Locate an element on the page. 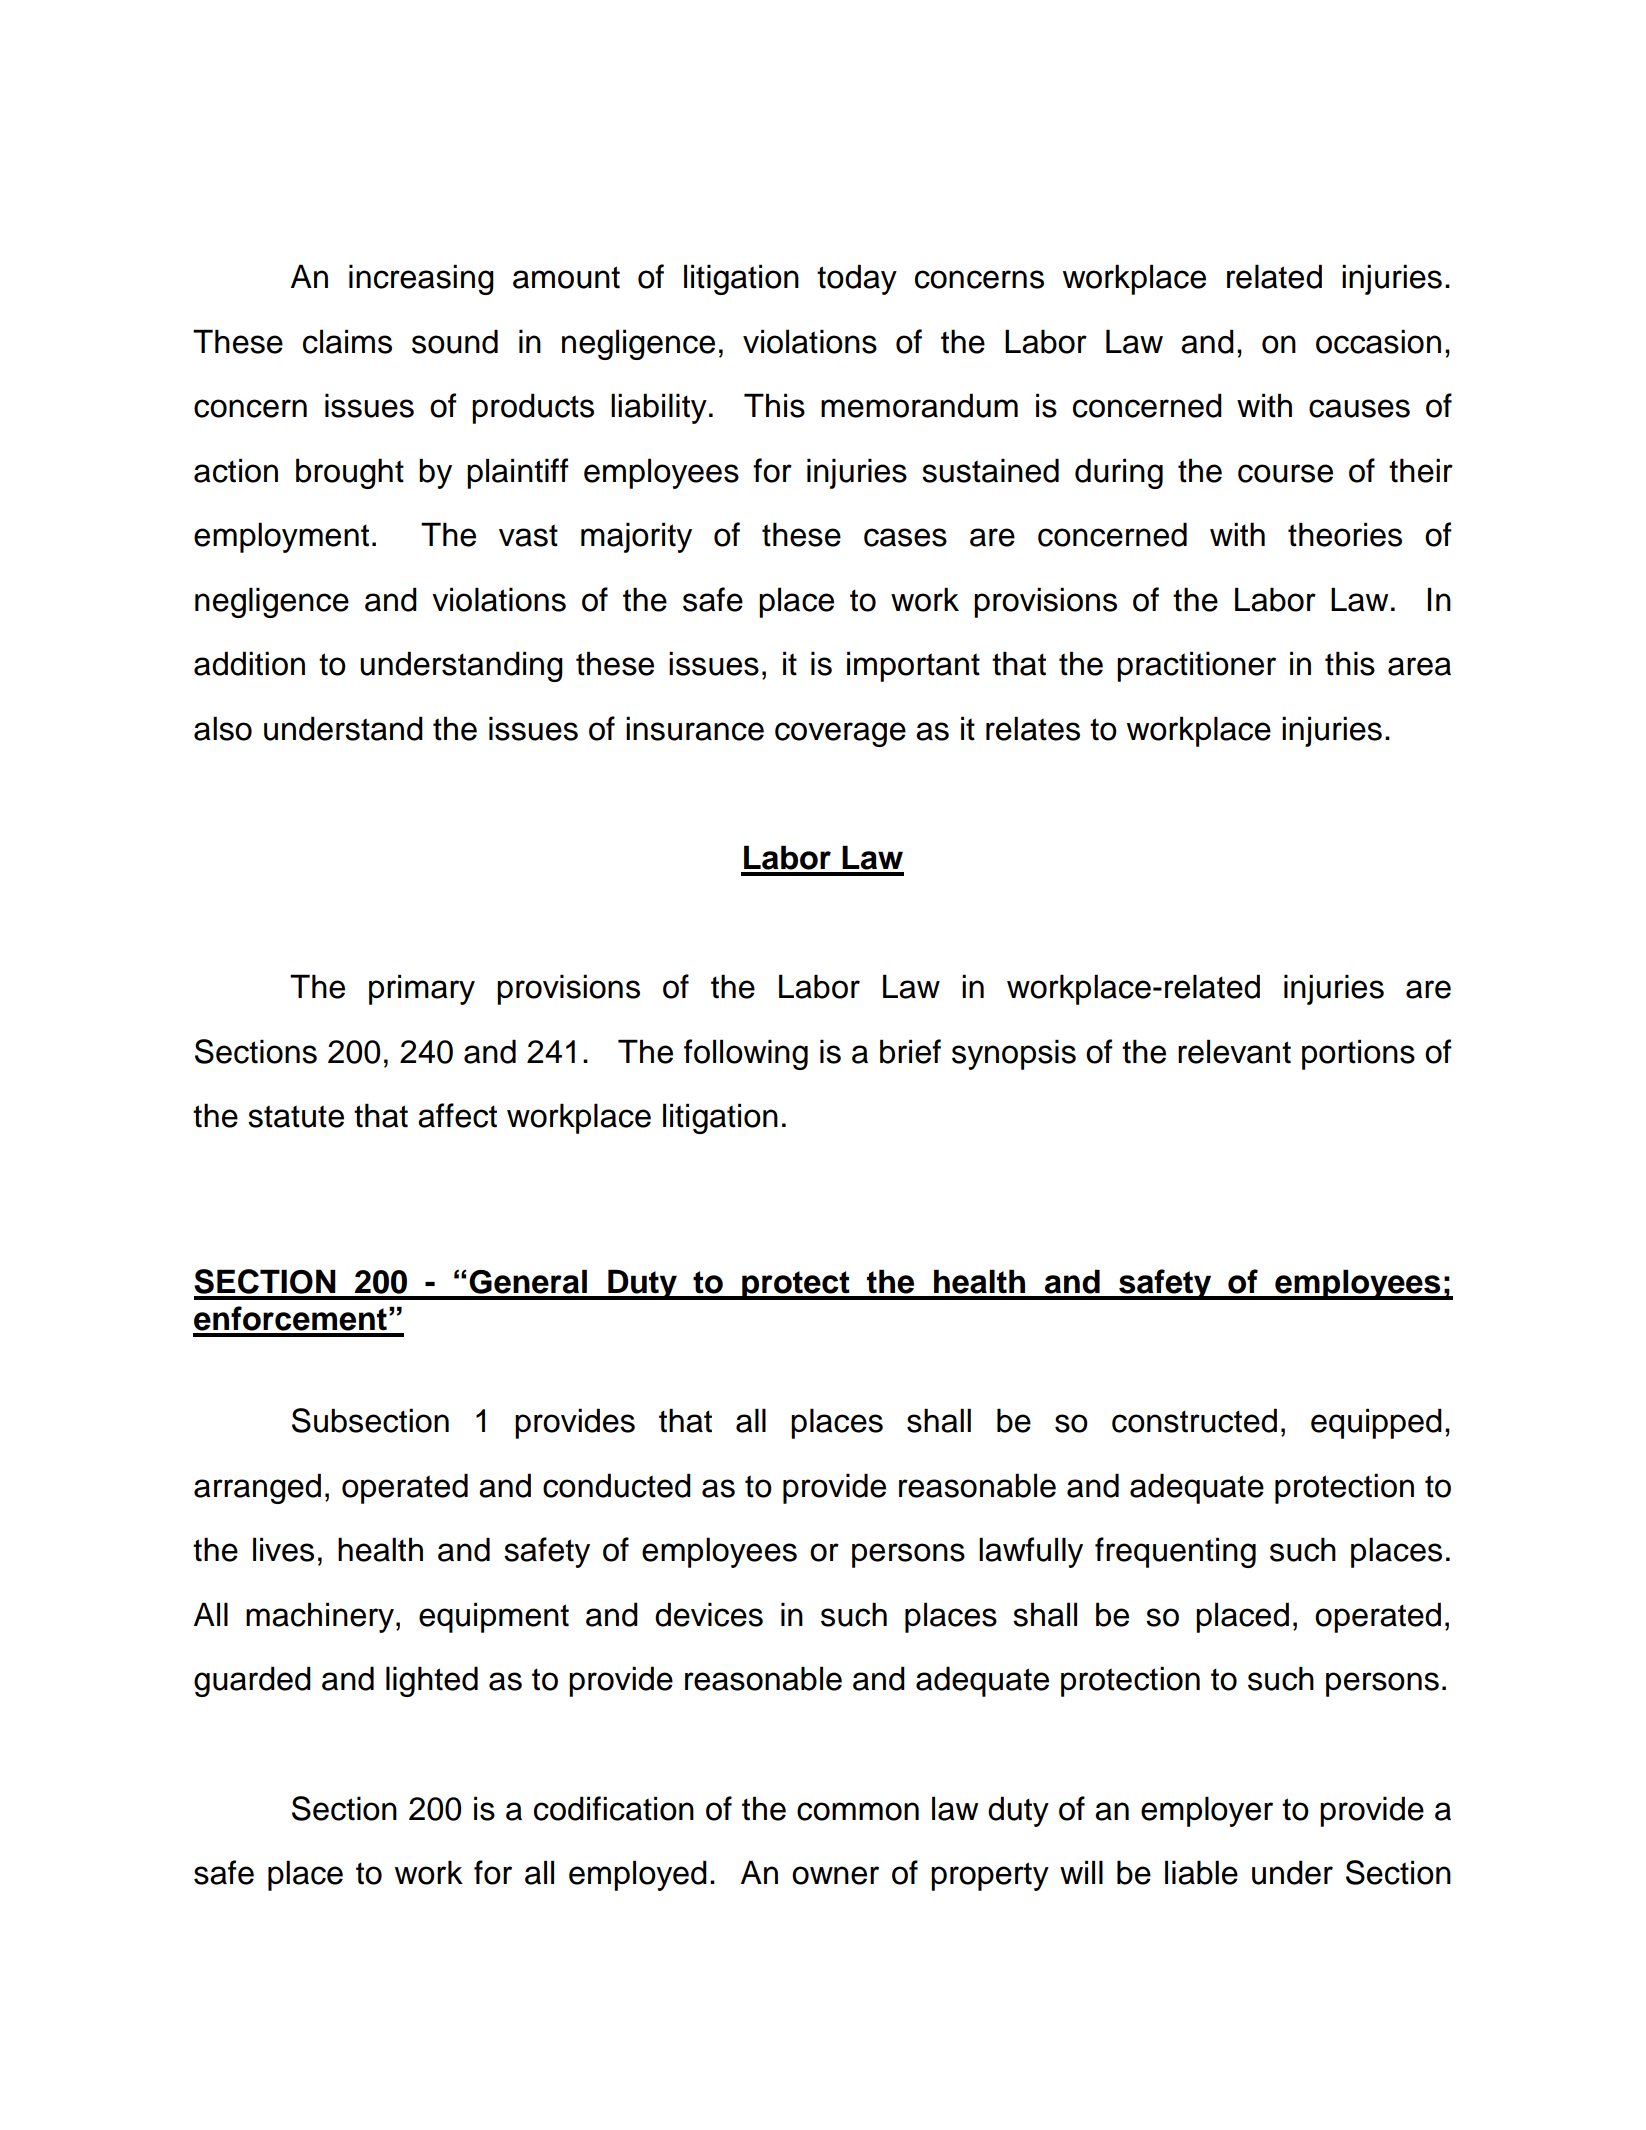 The image size is (1646, 2130). today is located at coordinates (857, 279).
